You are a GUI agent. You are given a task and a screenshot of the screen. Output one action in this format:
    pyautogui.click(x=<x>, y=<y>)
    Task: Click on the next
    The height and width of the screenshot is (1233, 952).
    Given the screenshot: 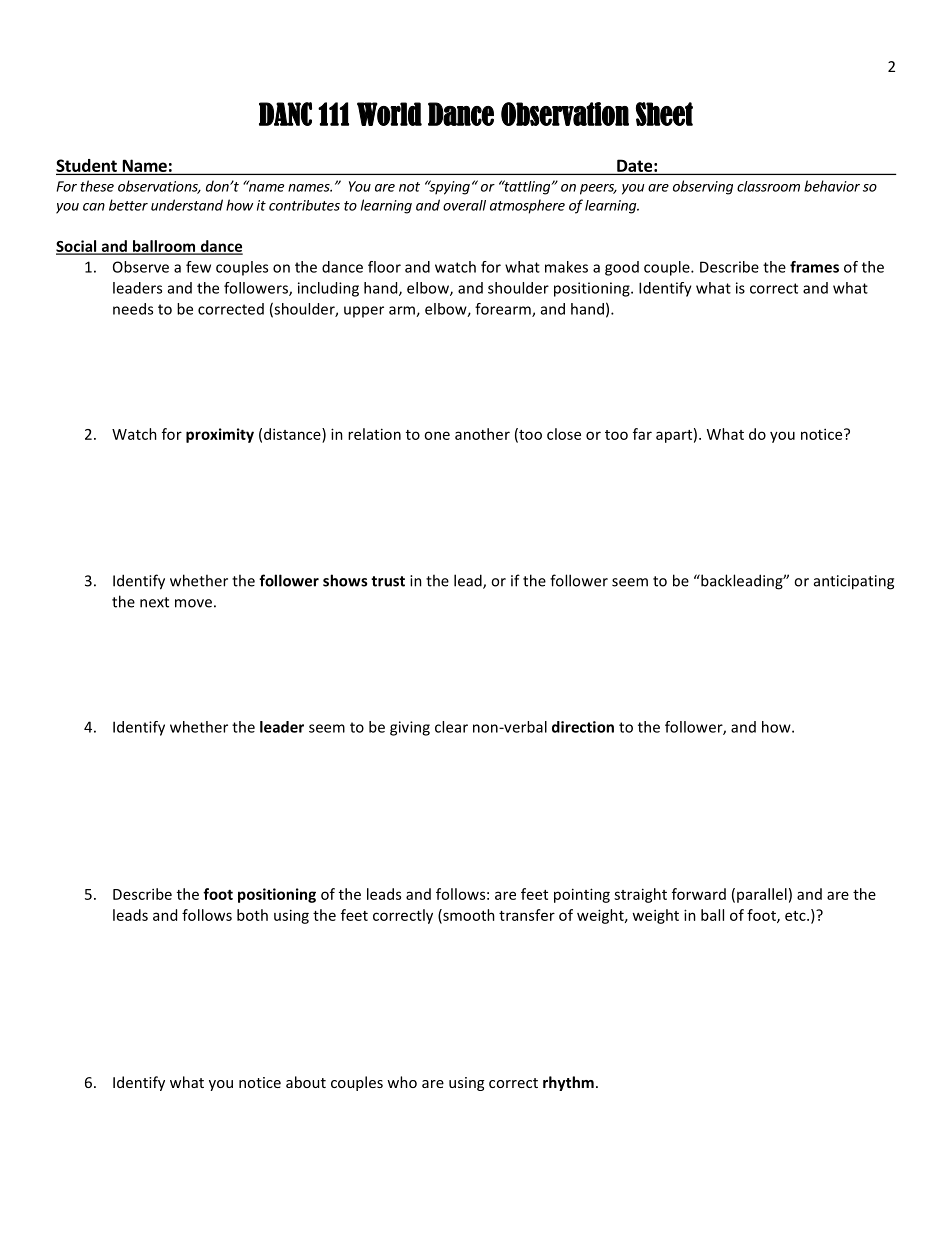 What is the action you would take?
    pyautogui.click(x=154, y=602)
